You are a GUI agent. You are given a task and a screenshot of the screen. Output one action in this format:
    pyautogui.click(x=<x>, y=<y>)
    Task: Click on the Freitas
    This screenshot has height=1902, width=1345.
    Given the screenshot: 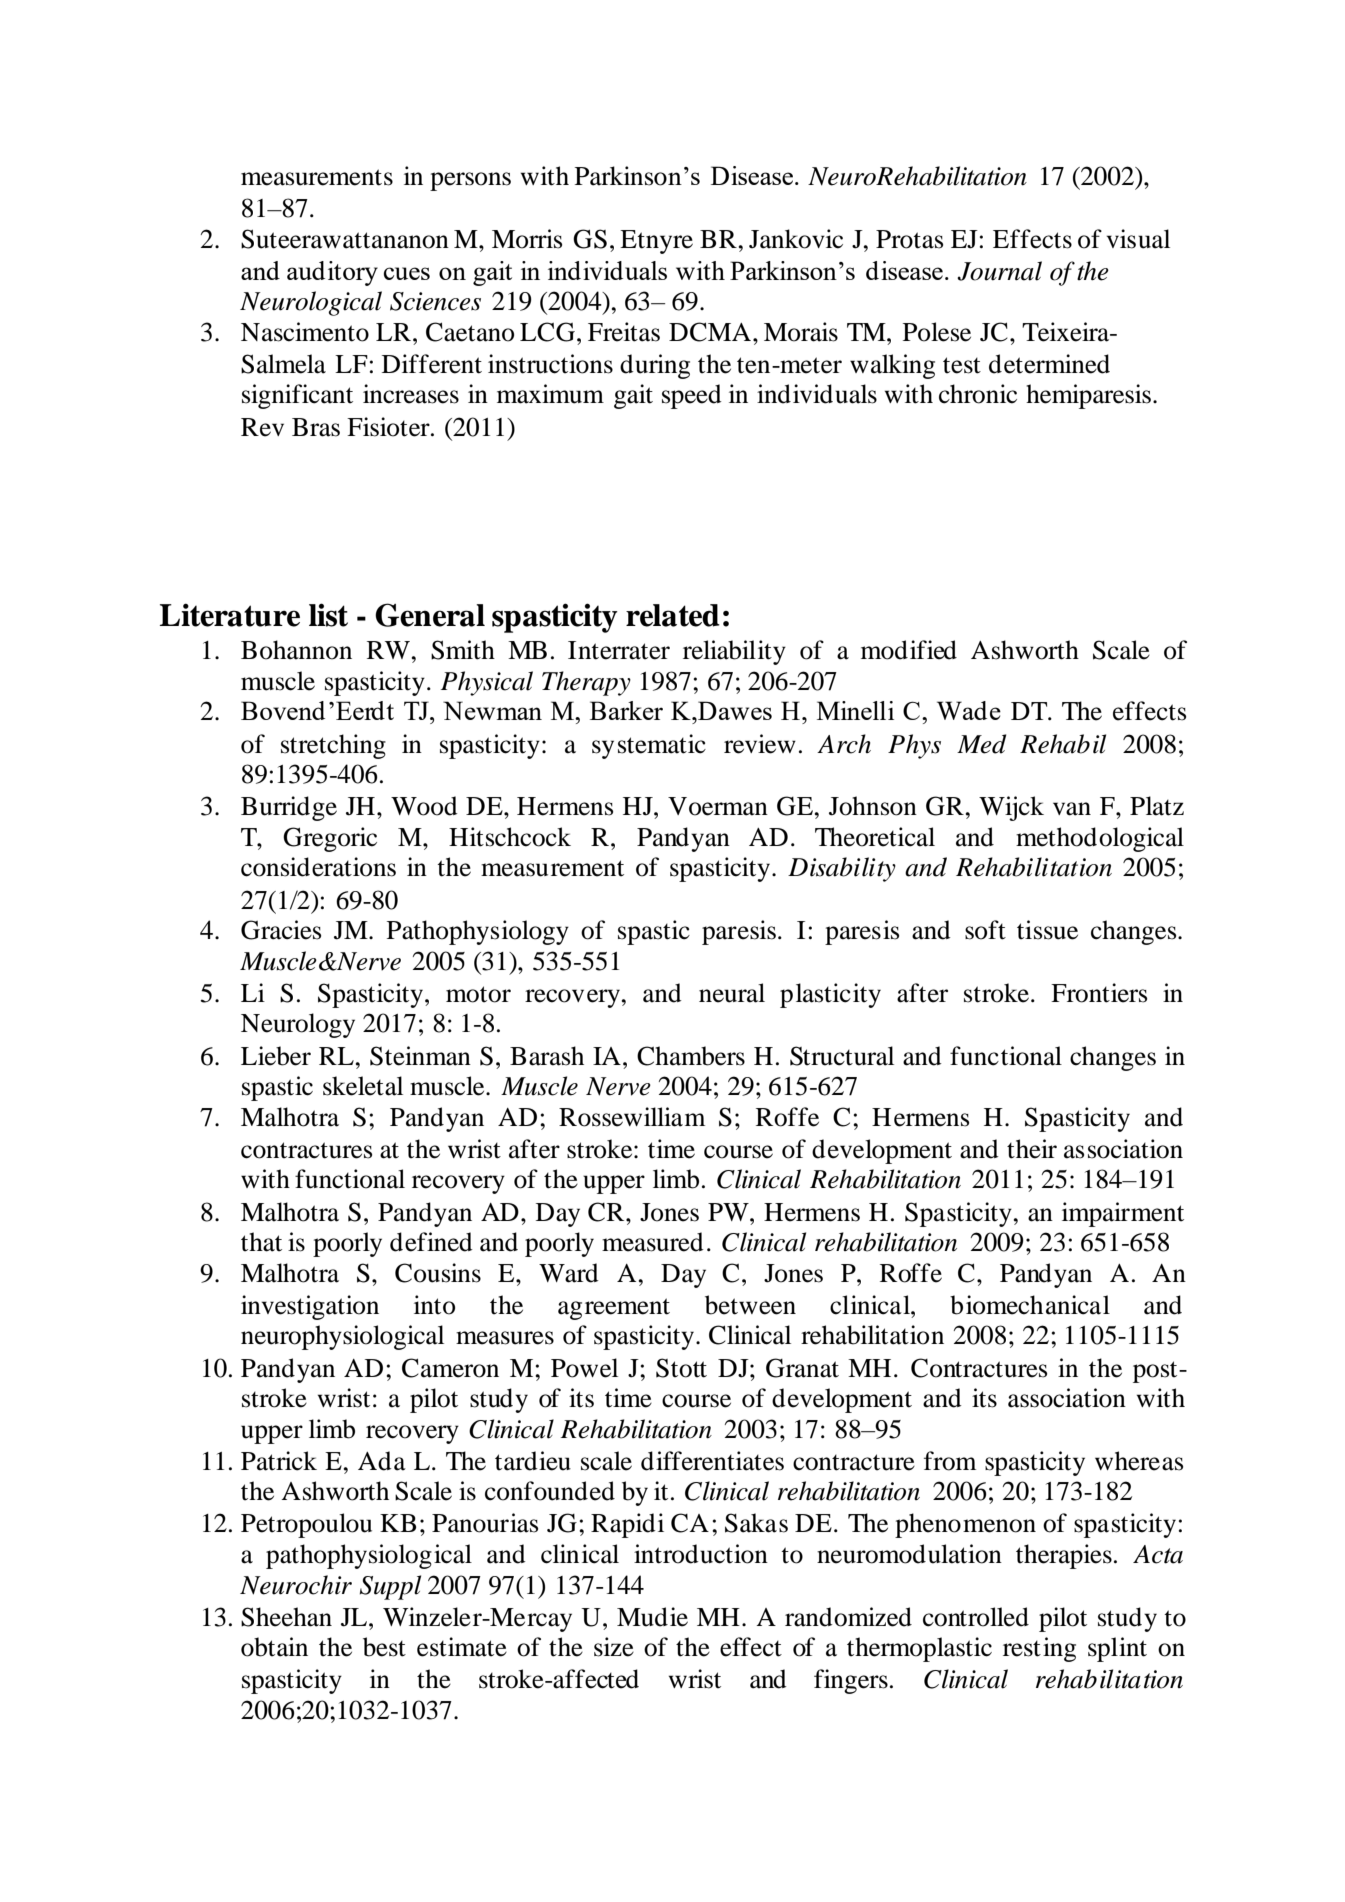 What is the action you would take?
    pyautogui.click(x=624, y=332)
